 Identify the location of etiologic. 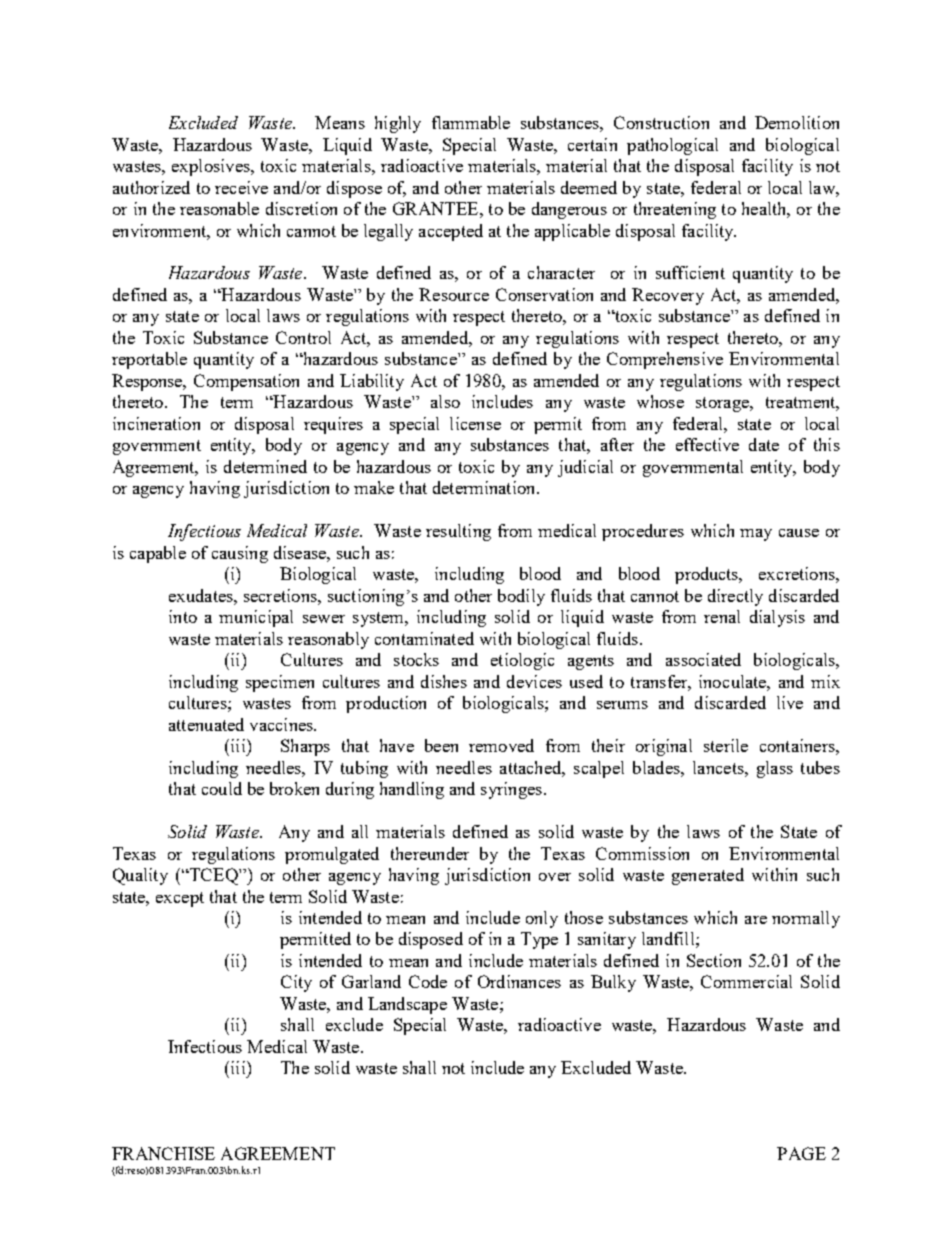
(522, 661).
